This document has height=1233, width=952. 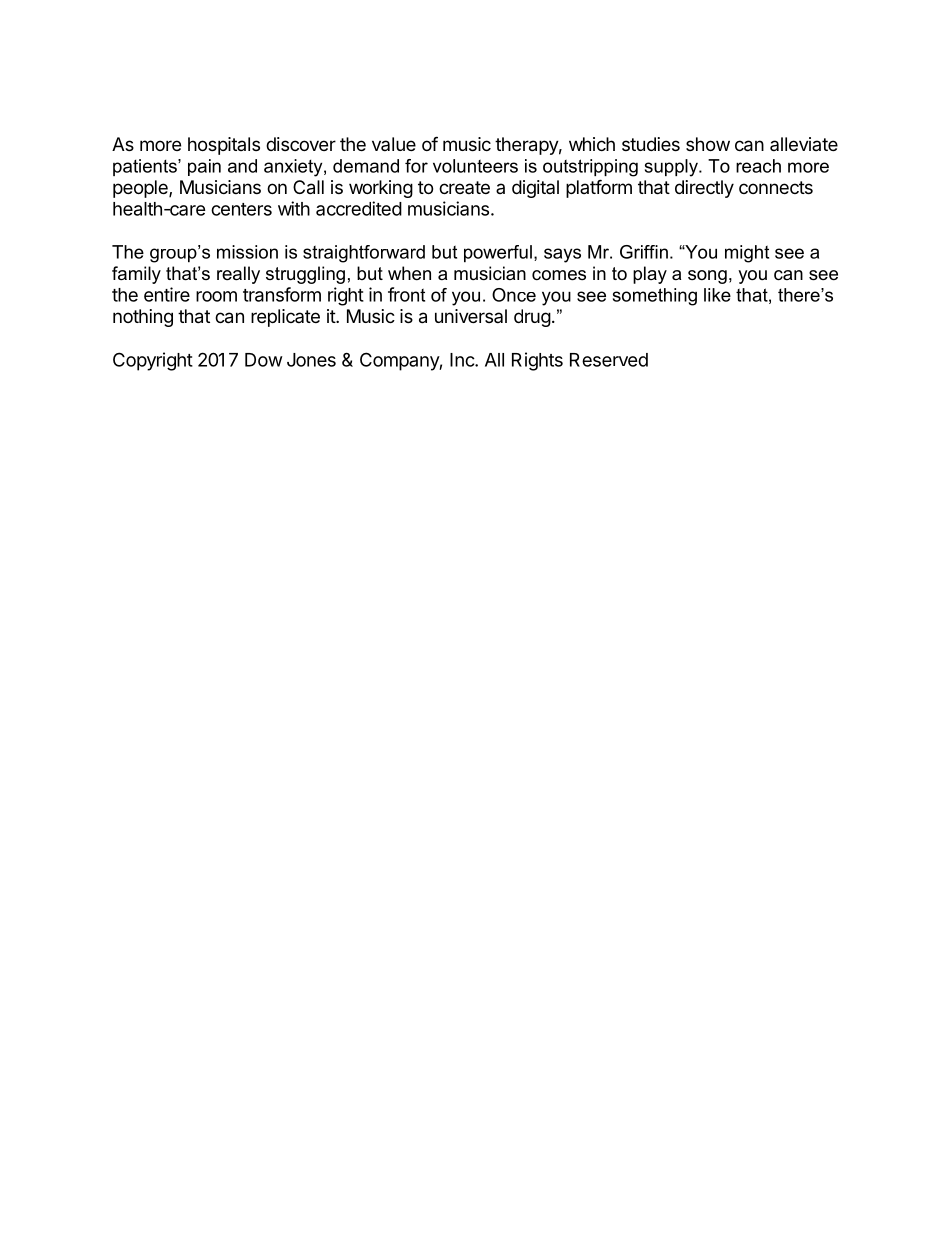 What do you see at coordinates (498, 254) in the document?
I see `powerful` at bounding box center [498, 254].
